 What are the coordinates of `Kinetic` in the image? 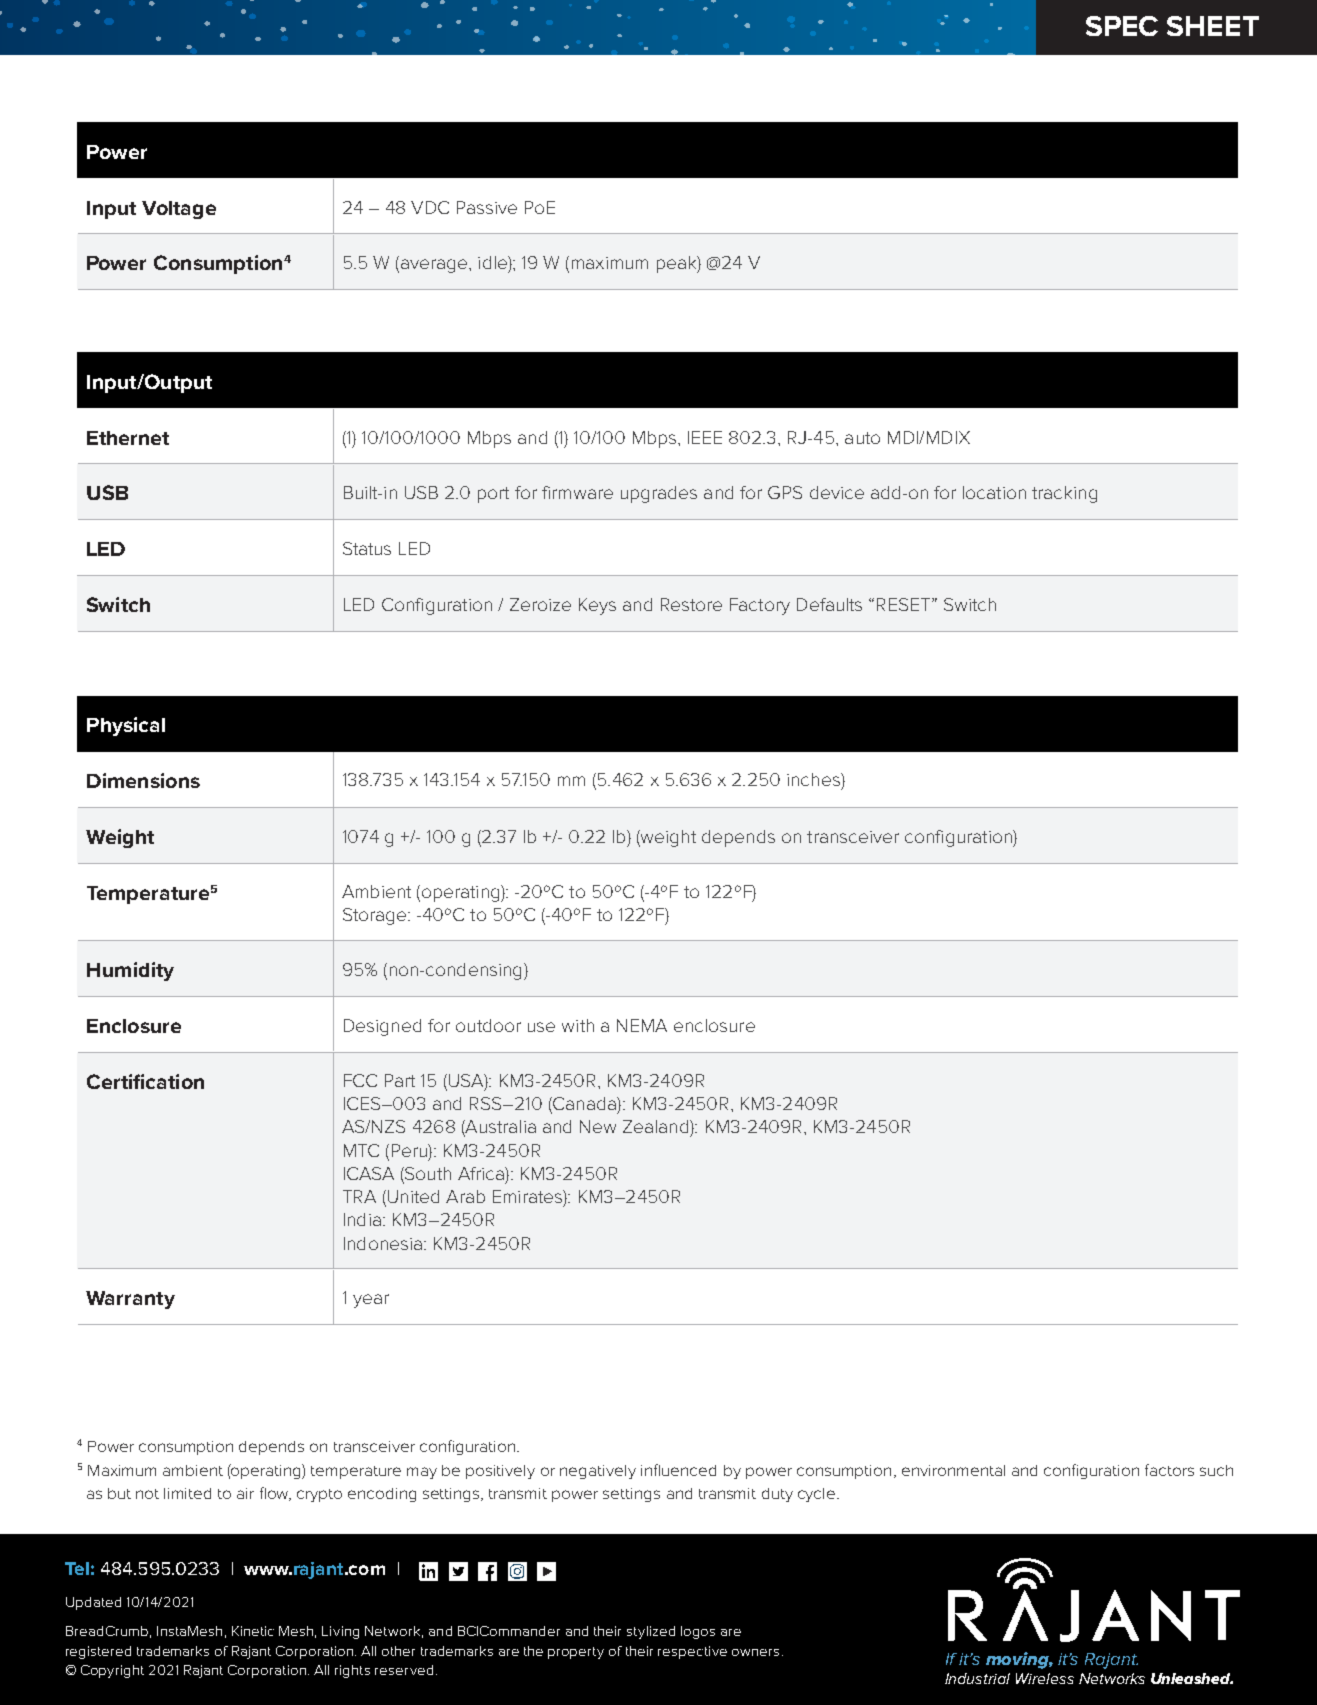 It's located at (253, 1631).
